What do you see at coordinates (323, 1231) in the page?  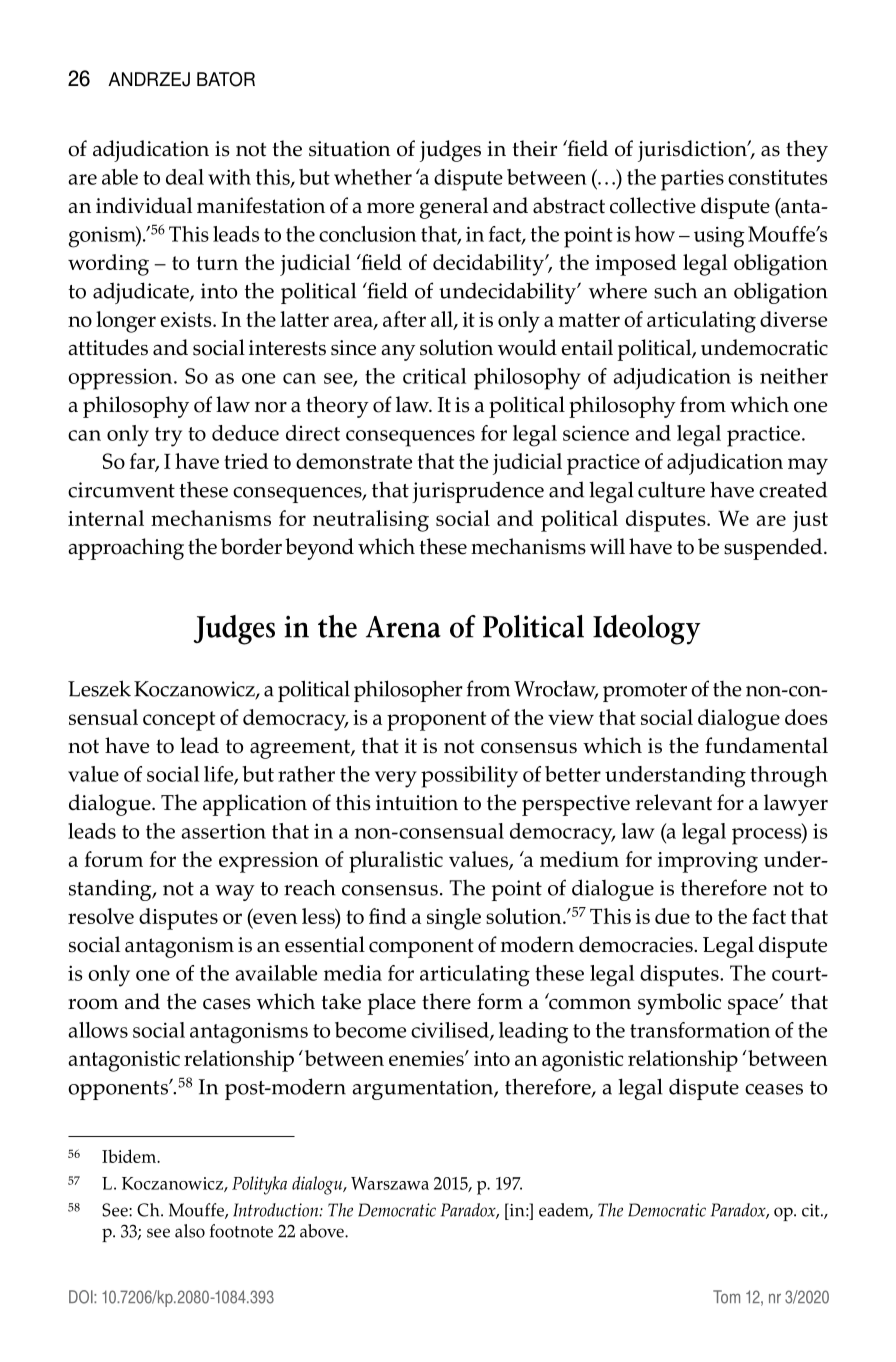 I see `above` at bounding box center [323, 1231].
